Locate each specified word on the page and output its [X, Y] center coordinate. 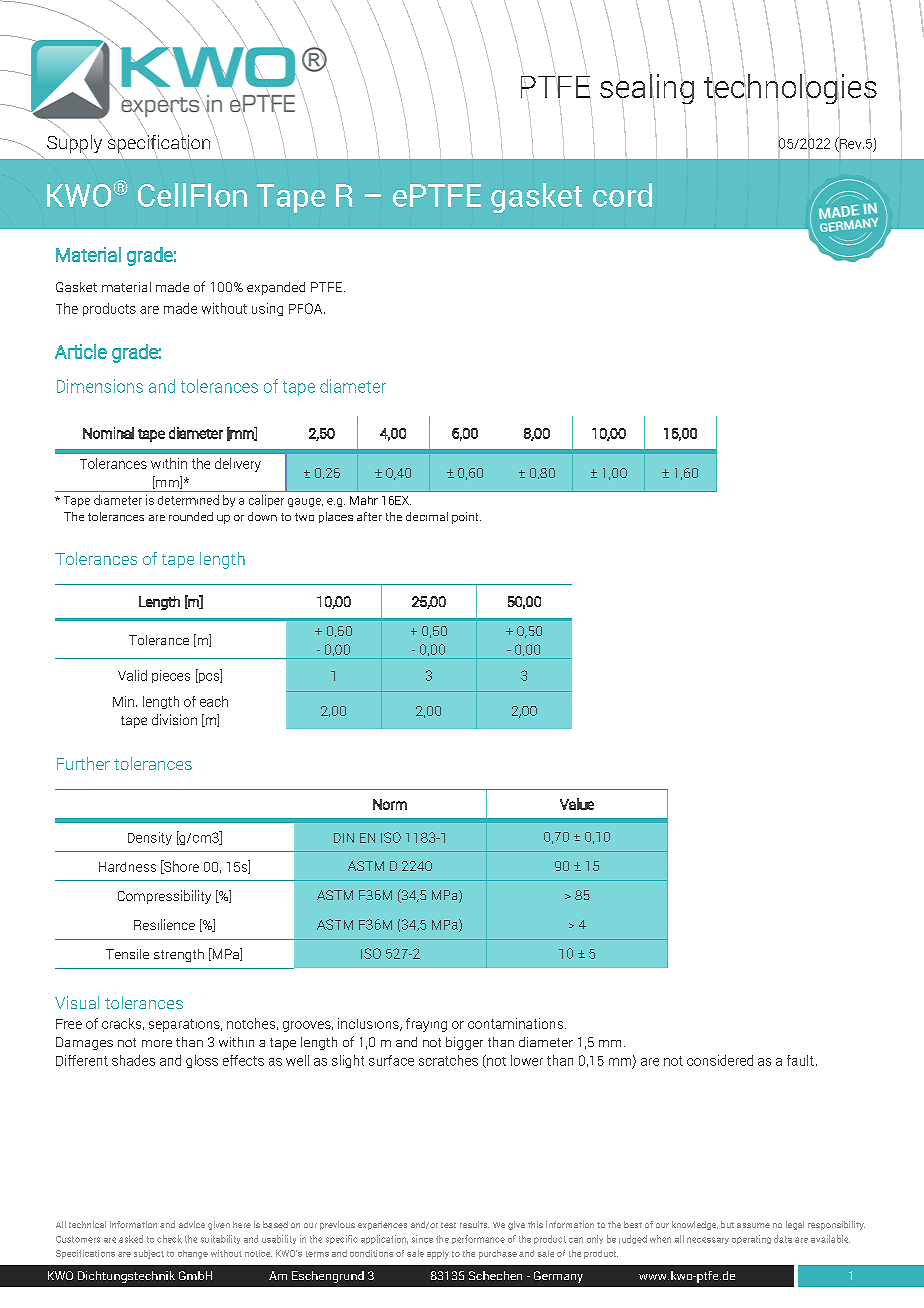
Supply [74, 144]
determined [188, 500]
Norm [390, 804]
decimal [427, 516]
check [169, 1239]
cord [622, 195]
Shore [180, 867]
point [466, 518]
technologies [790, 89]
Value [577, 804]
